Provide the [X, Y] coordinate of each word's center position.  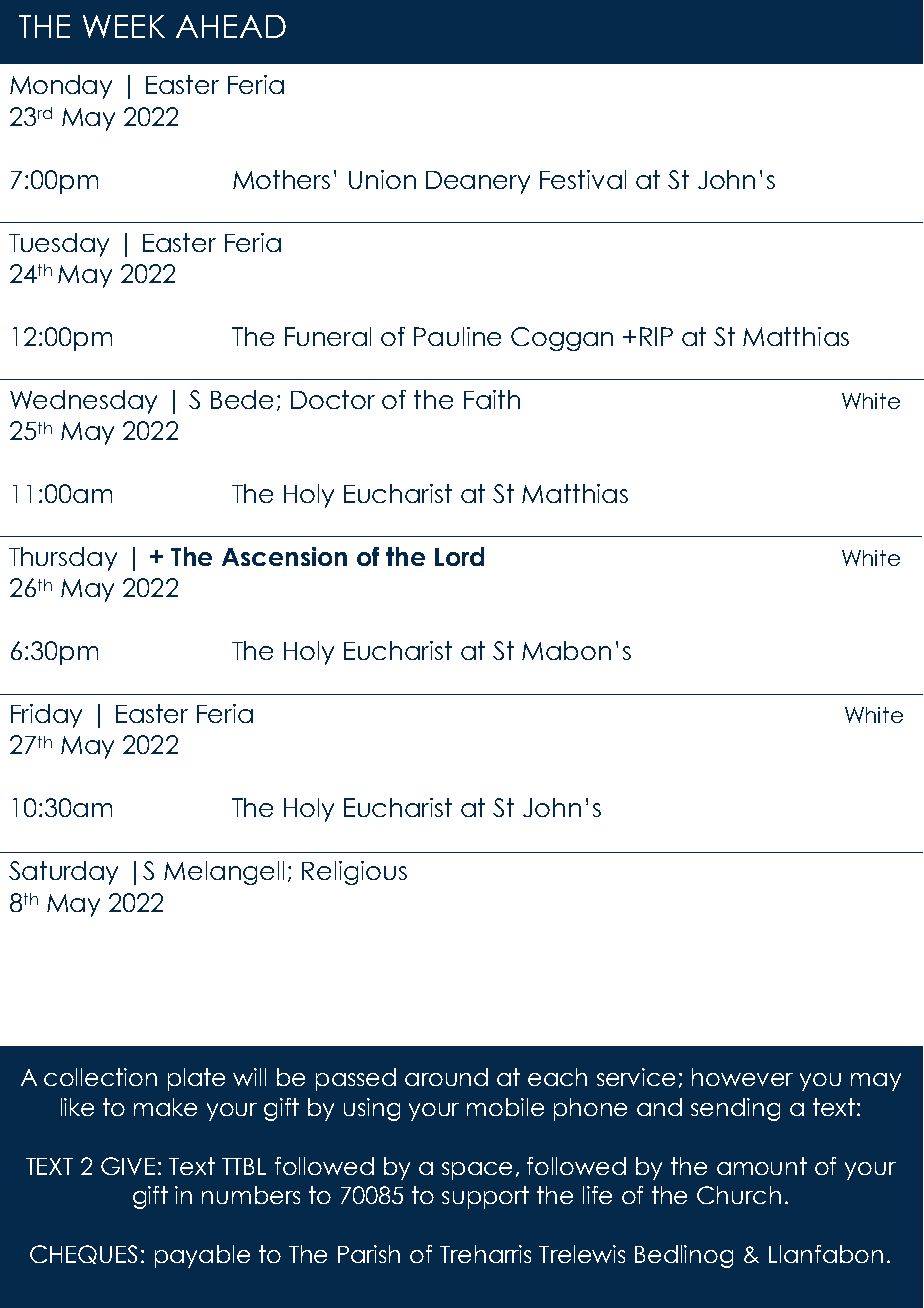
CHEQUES [83, 1254]
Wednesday [83, 402]
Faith [492, 399]
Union [382, 179]
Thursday [63, 559]
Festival [583, 179]
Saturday [63, 873]
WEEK [124, 26]
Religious [354, 873]
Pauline [457, 336]
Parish [369, 1254]
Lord [459, 556]
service [636, 1077]
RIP [656, 336]
